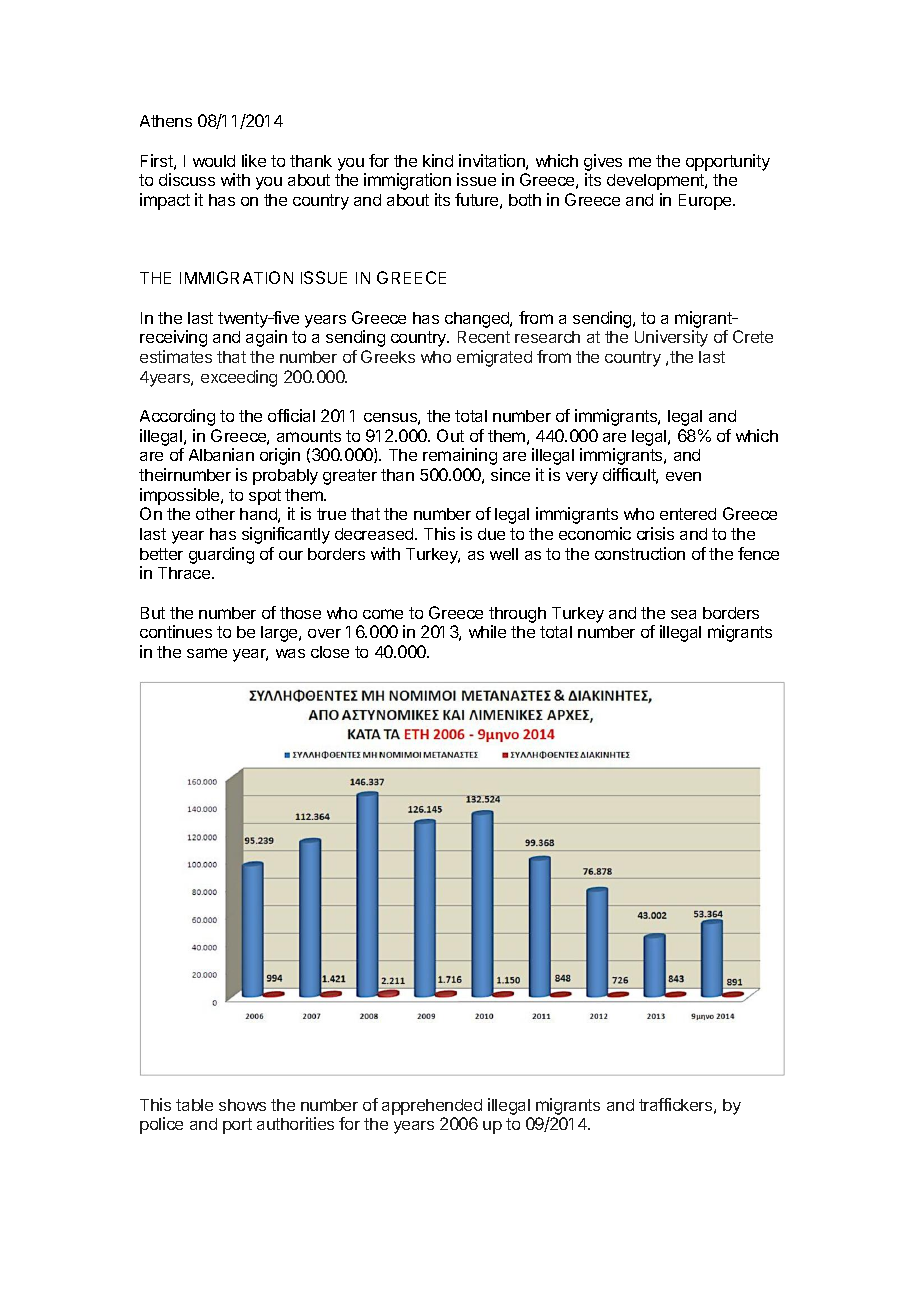 This image has width=924, height=1308. I want to click on development, so click(656, 182).
